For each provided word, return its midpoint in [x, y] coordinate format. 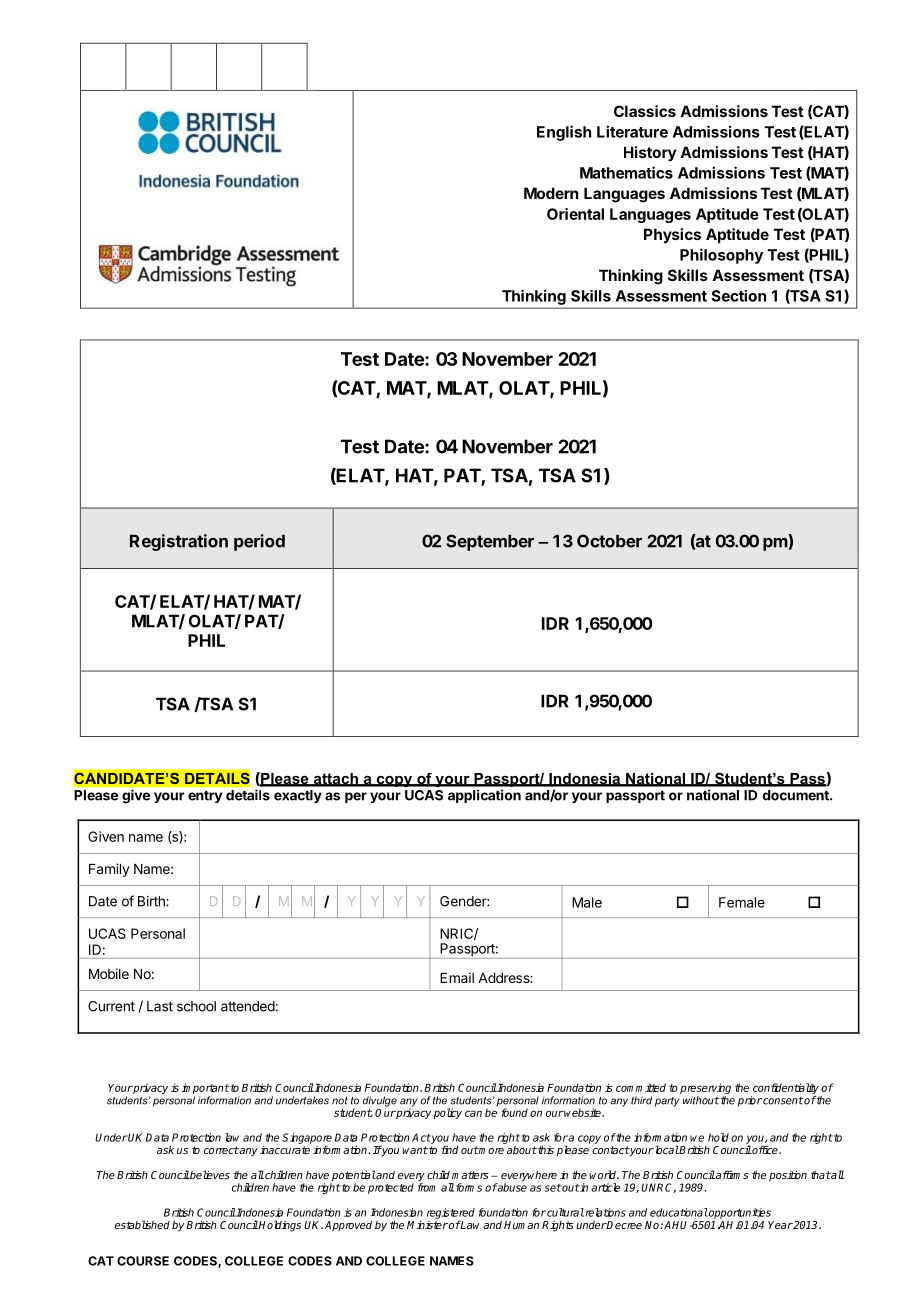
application [484, 796]
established [142, 1224]
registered [451, 1213]
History [650, 153]
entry [205, 797]
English [564, 133]
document [797, 795]
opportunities [739, 1213]
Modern [551, 193]
